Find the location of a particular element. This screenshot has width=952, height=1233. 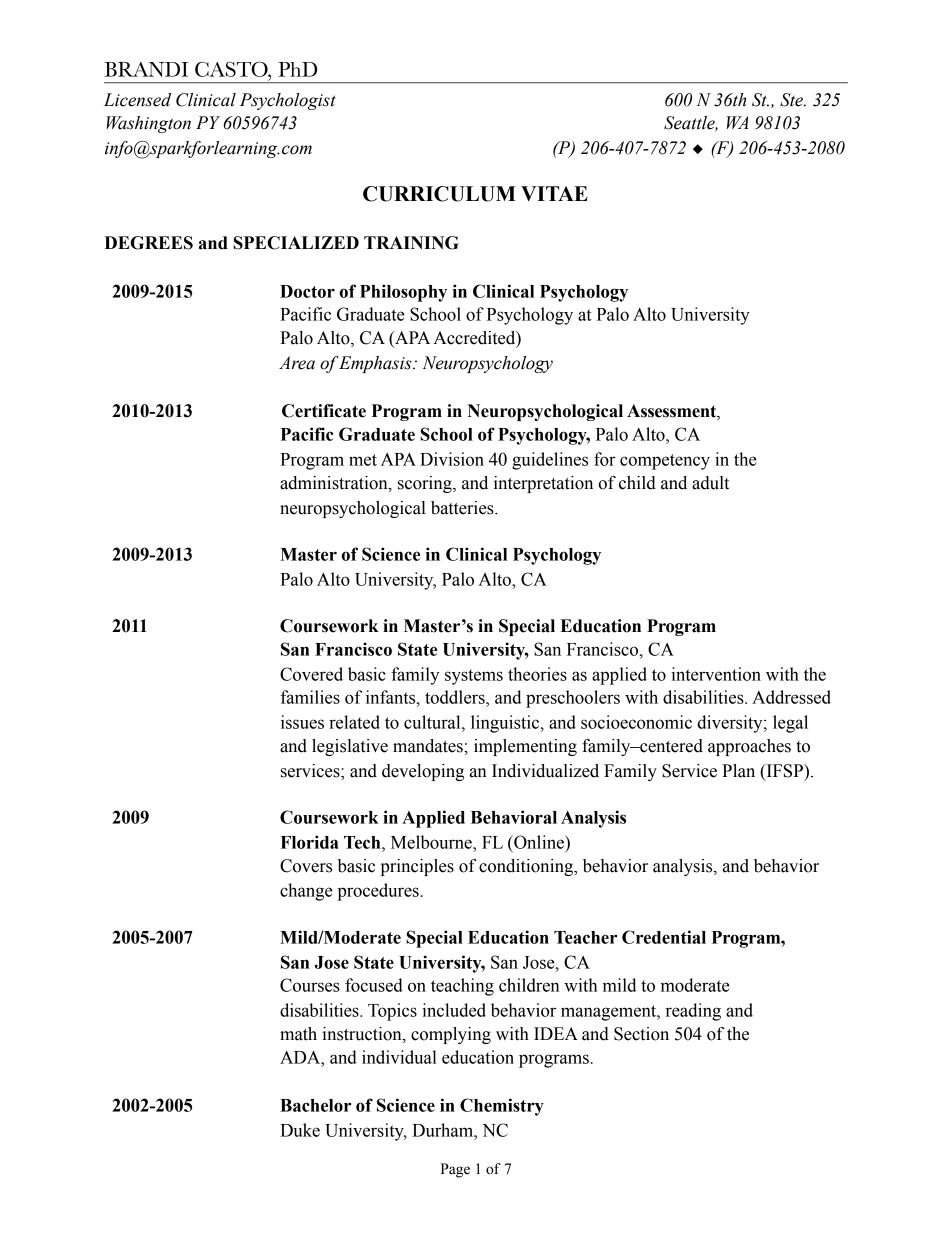

Emphasis is located at coordinates (376, 364).
